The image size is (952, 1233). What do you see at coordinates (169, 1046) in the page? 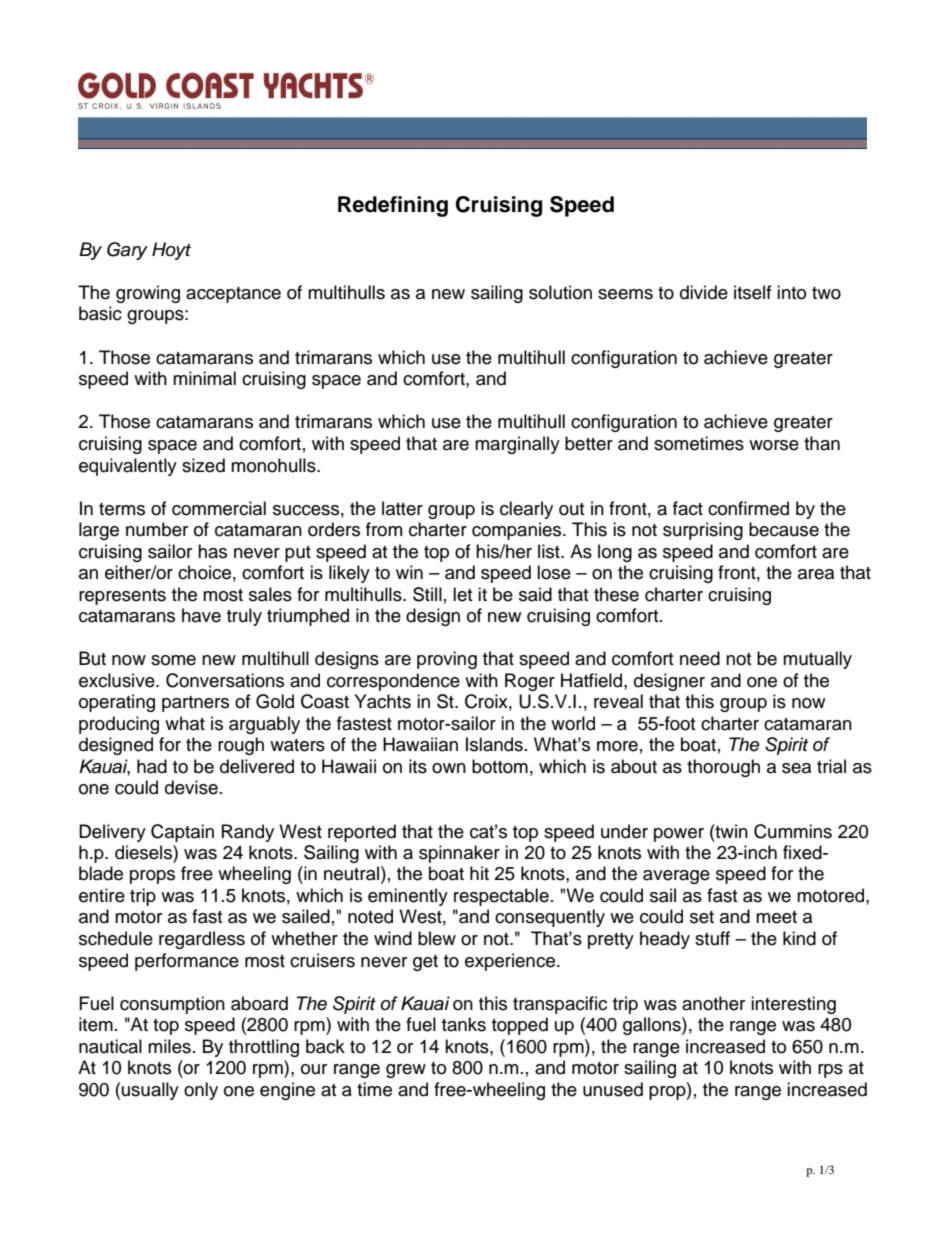
I see `miles` at bounding box center [169, 1046].
